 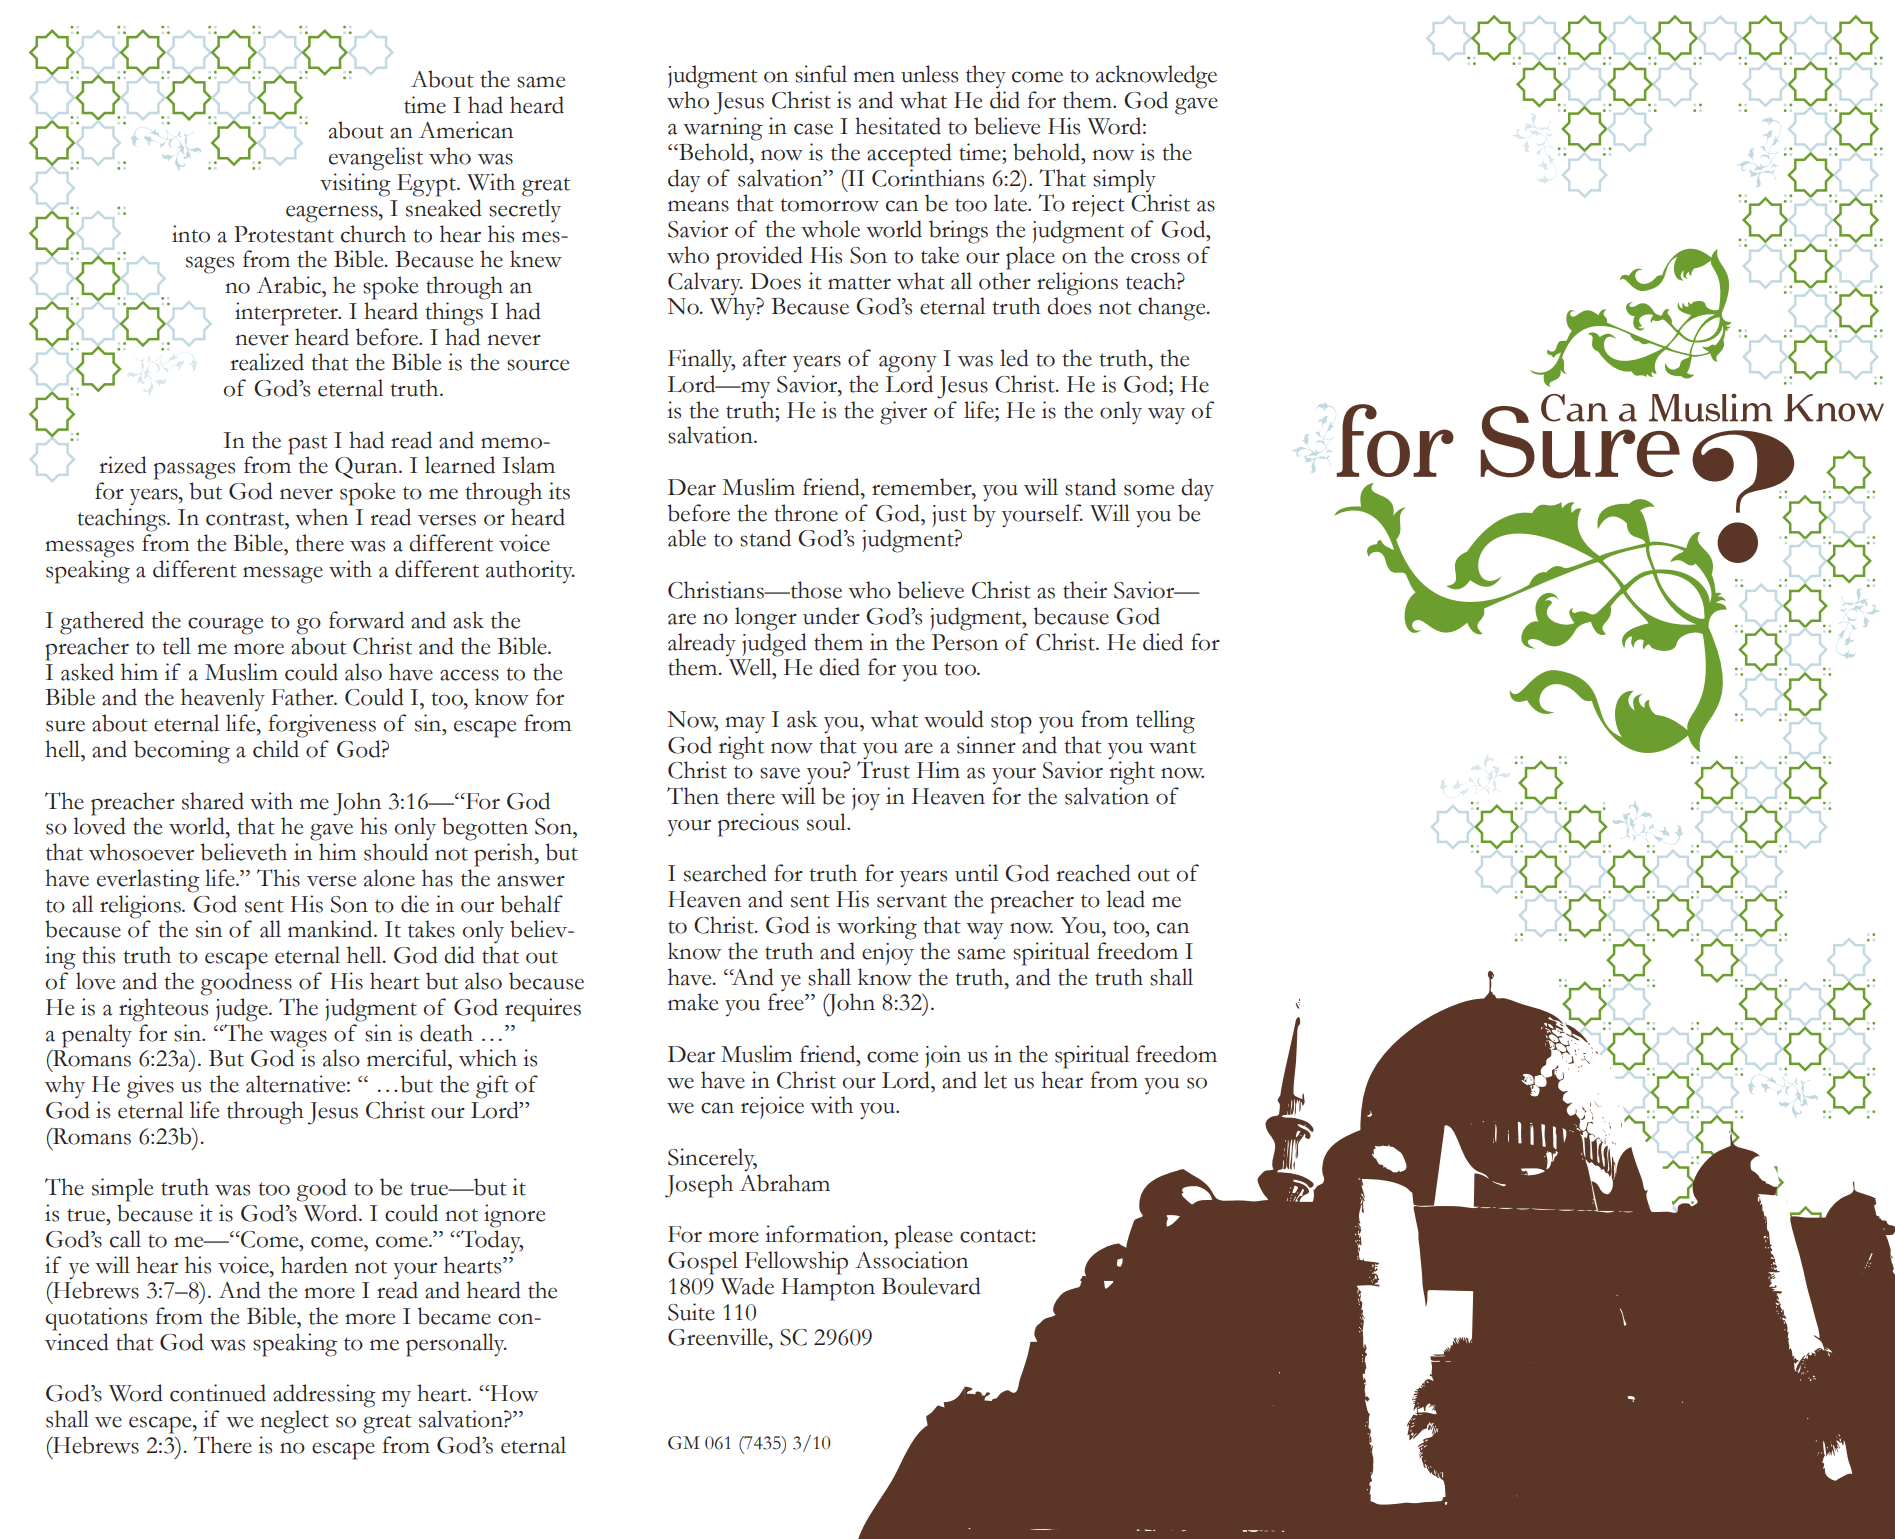 I want to click on evangelist, so click(x=376, y=159).
